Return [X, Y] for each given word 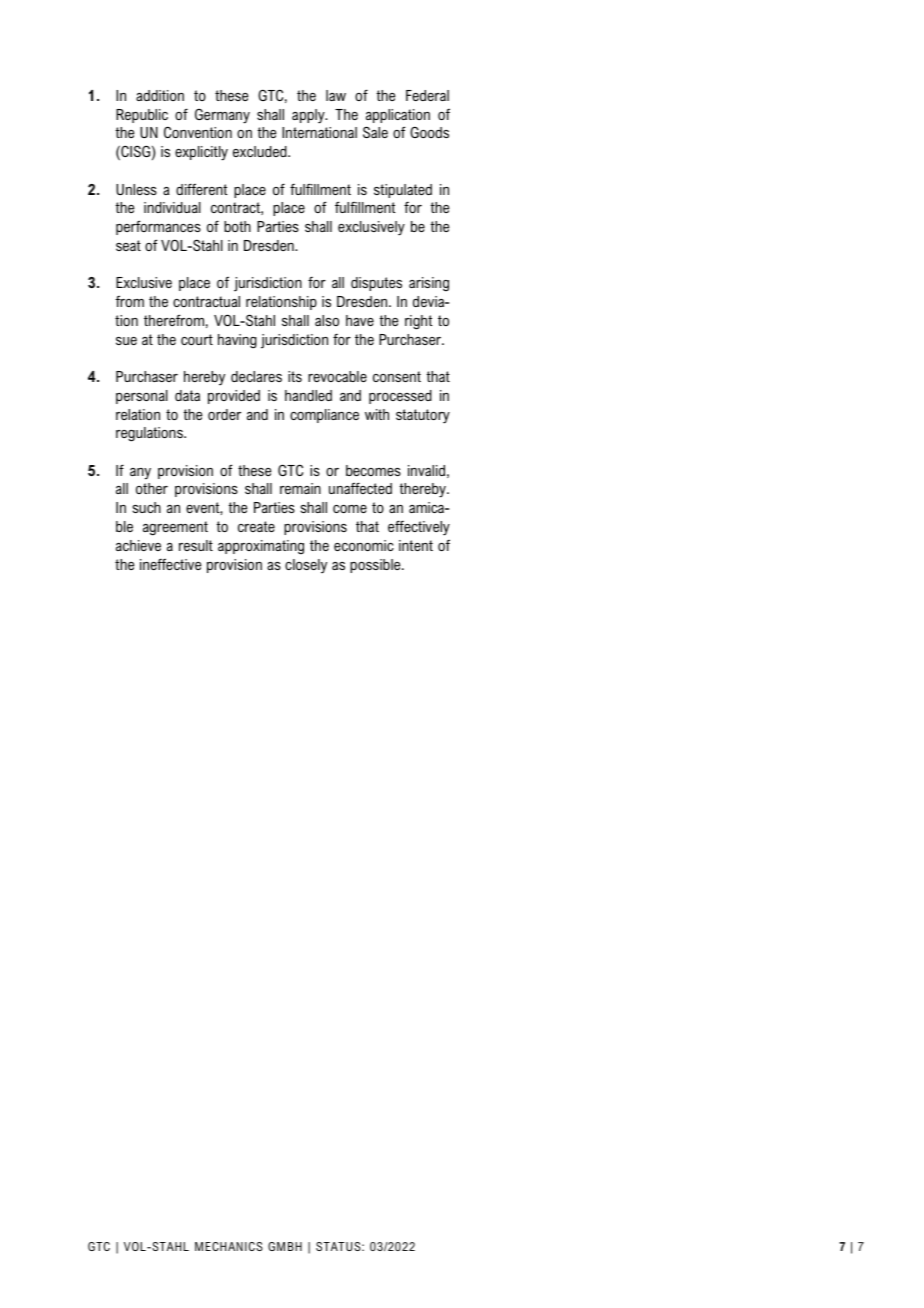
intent [416, 545]
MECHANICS [229, 1246]
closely [306, 566]
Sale [375, 132]
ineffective [170, 564]
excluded [261, 151]
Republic [142, 116]
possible [376, 566]
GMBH [285, 1246]
